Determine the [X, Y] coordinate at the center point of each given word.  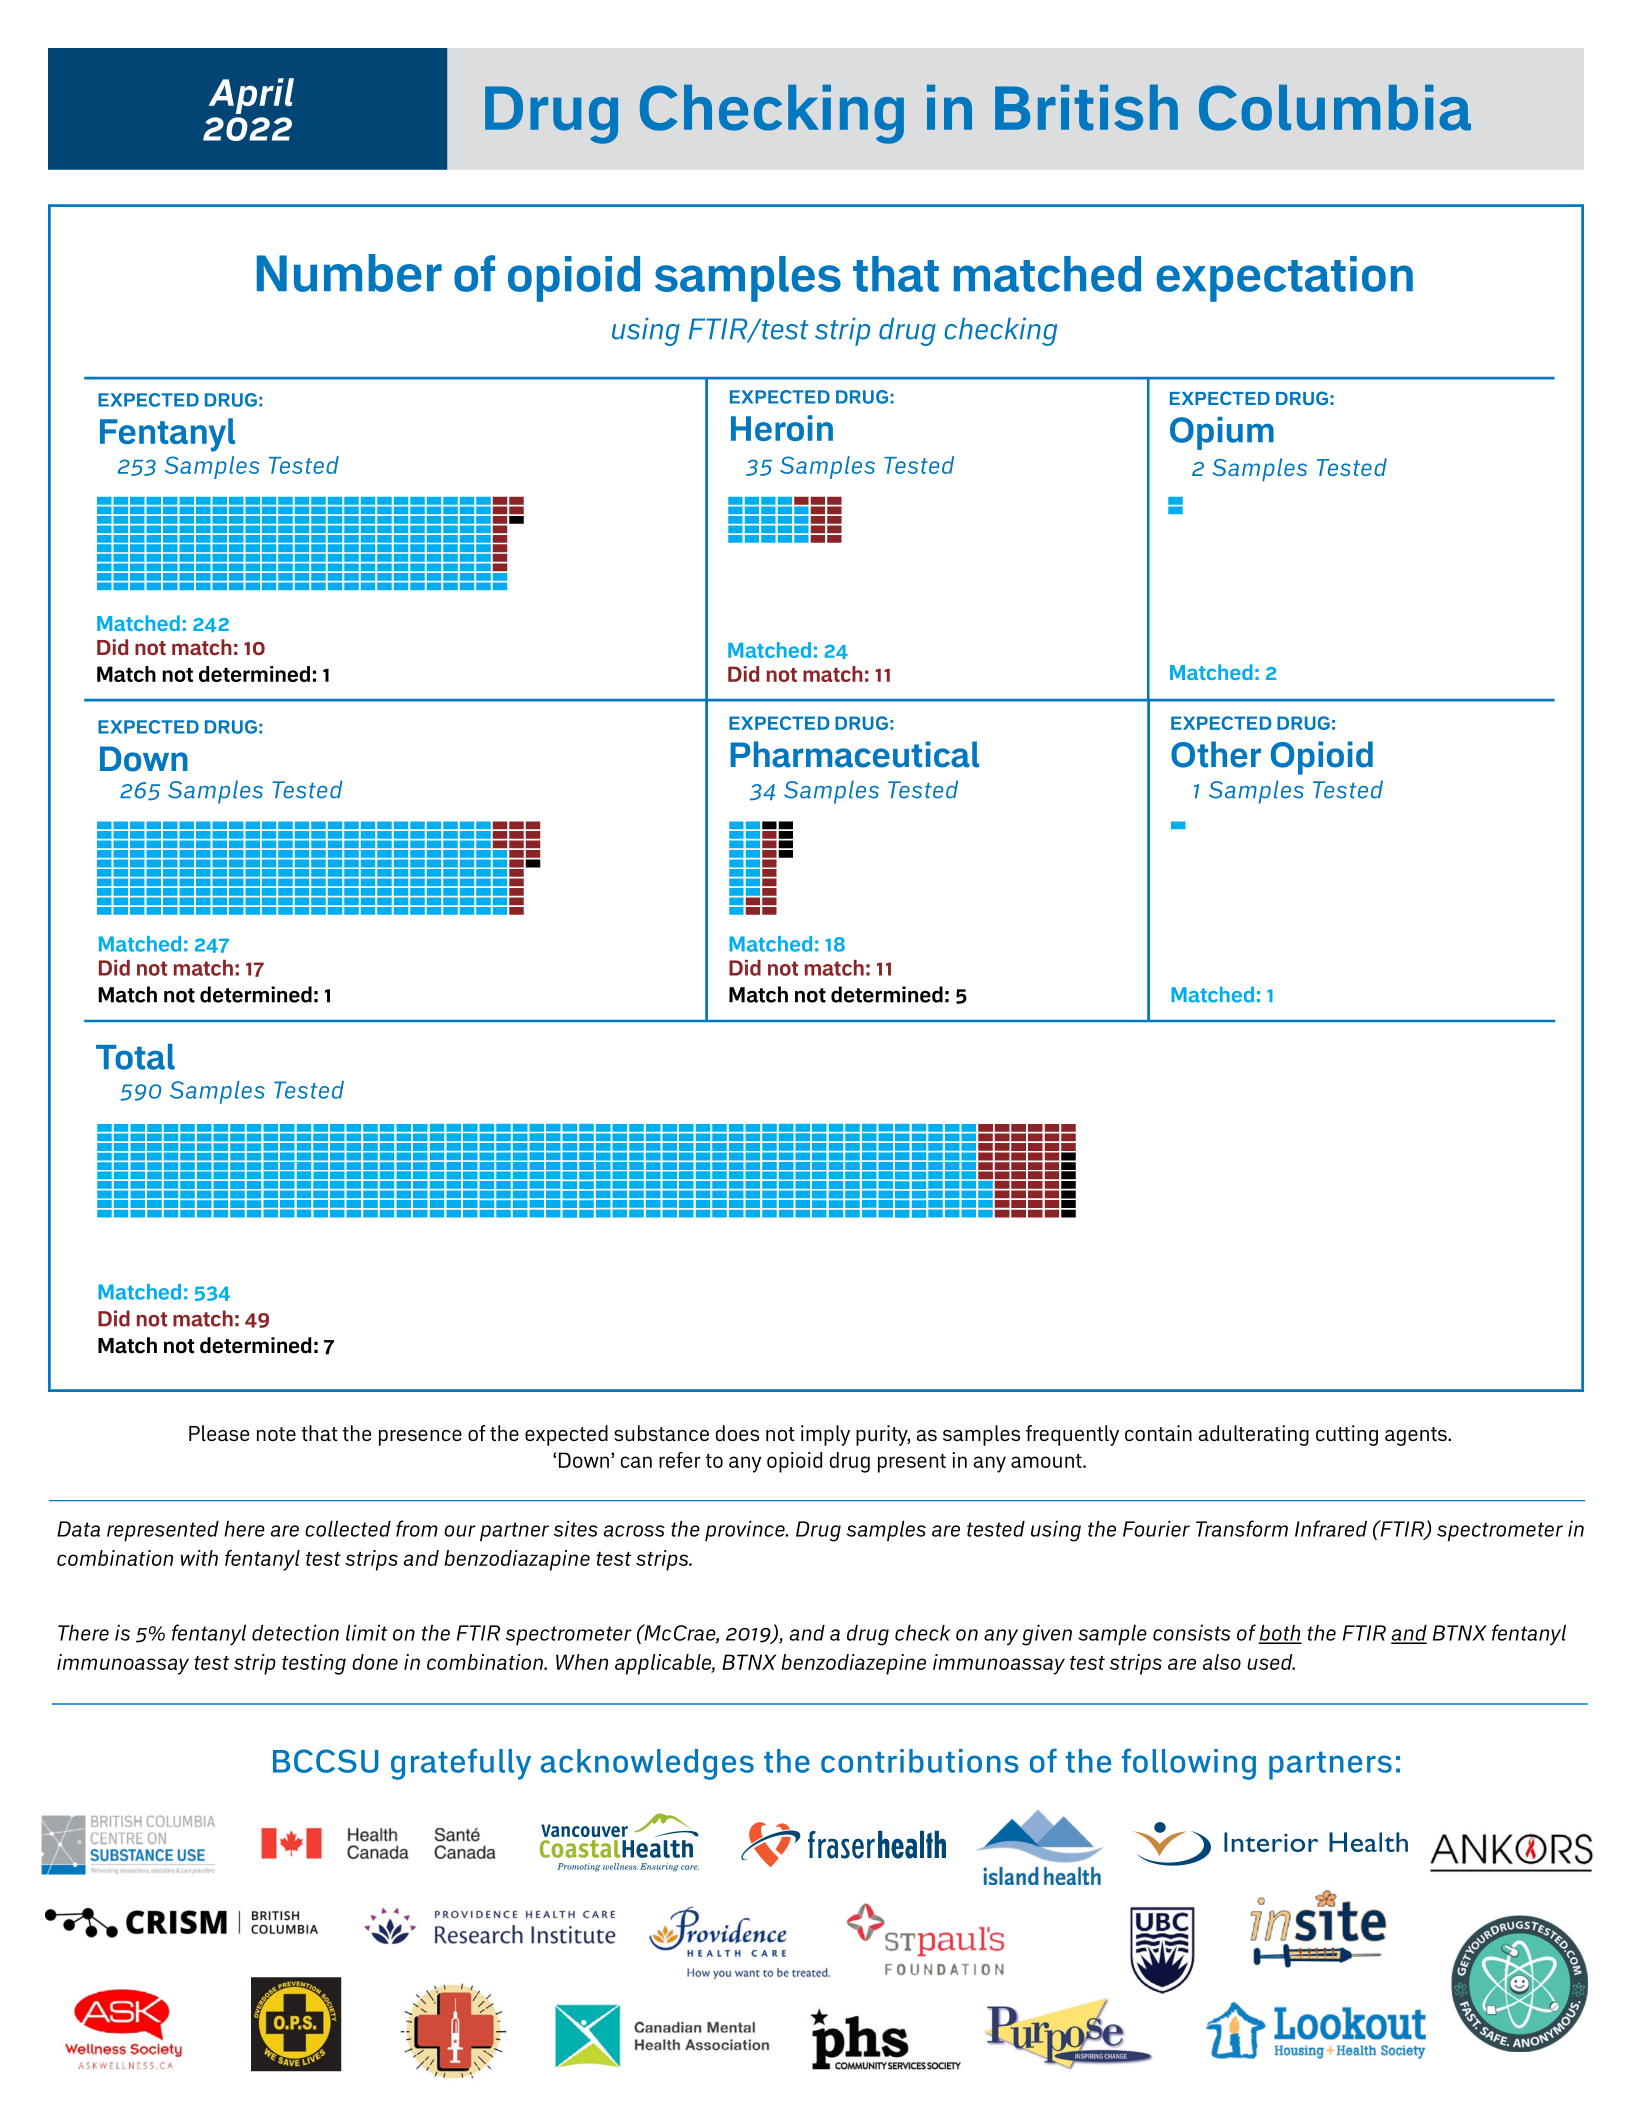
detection [295, 1632]
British [1086, 108]
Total [135, 1057]
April [251, 96]
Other [1216, 754]
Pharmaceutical [854, 754]
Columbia [1335, 108]
